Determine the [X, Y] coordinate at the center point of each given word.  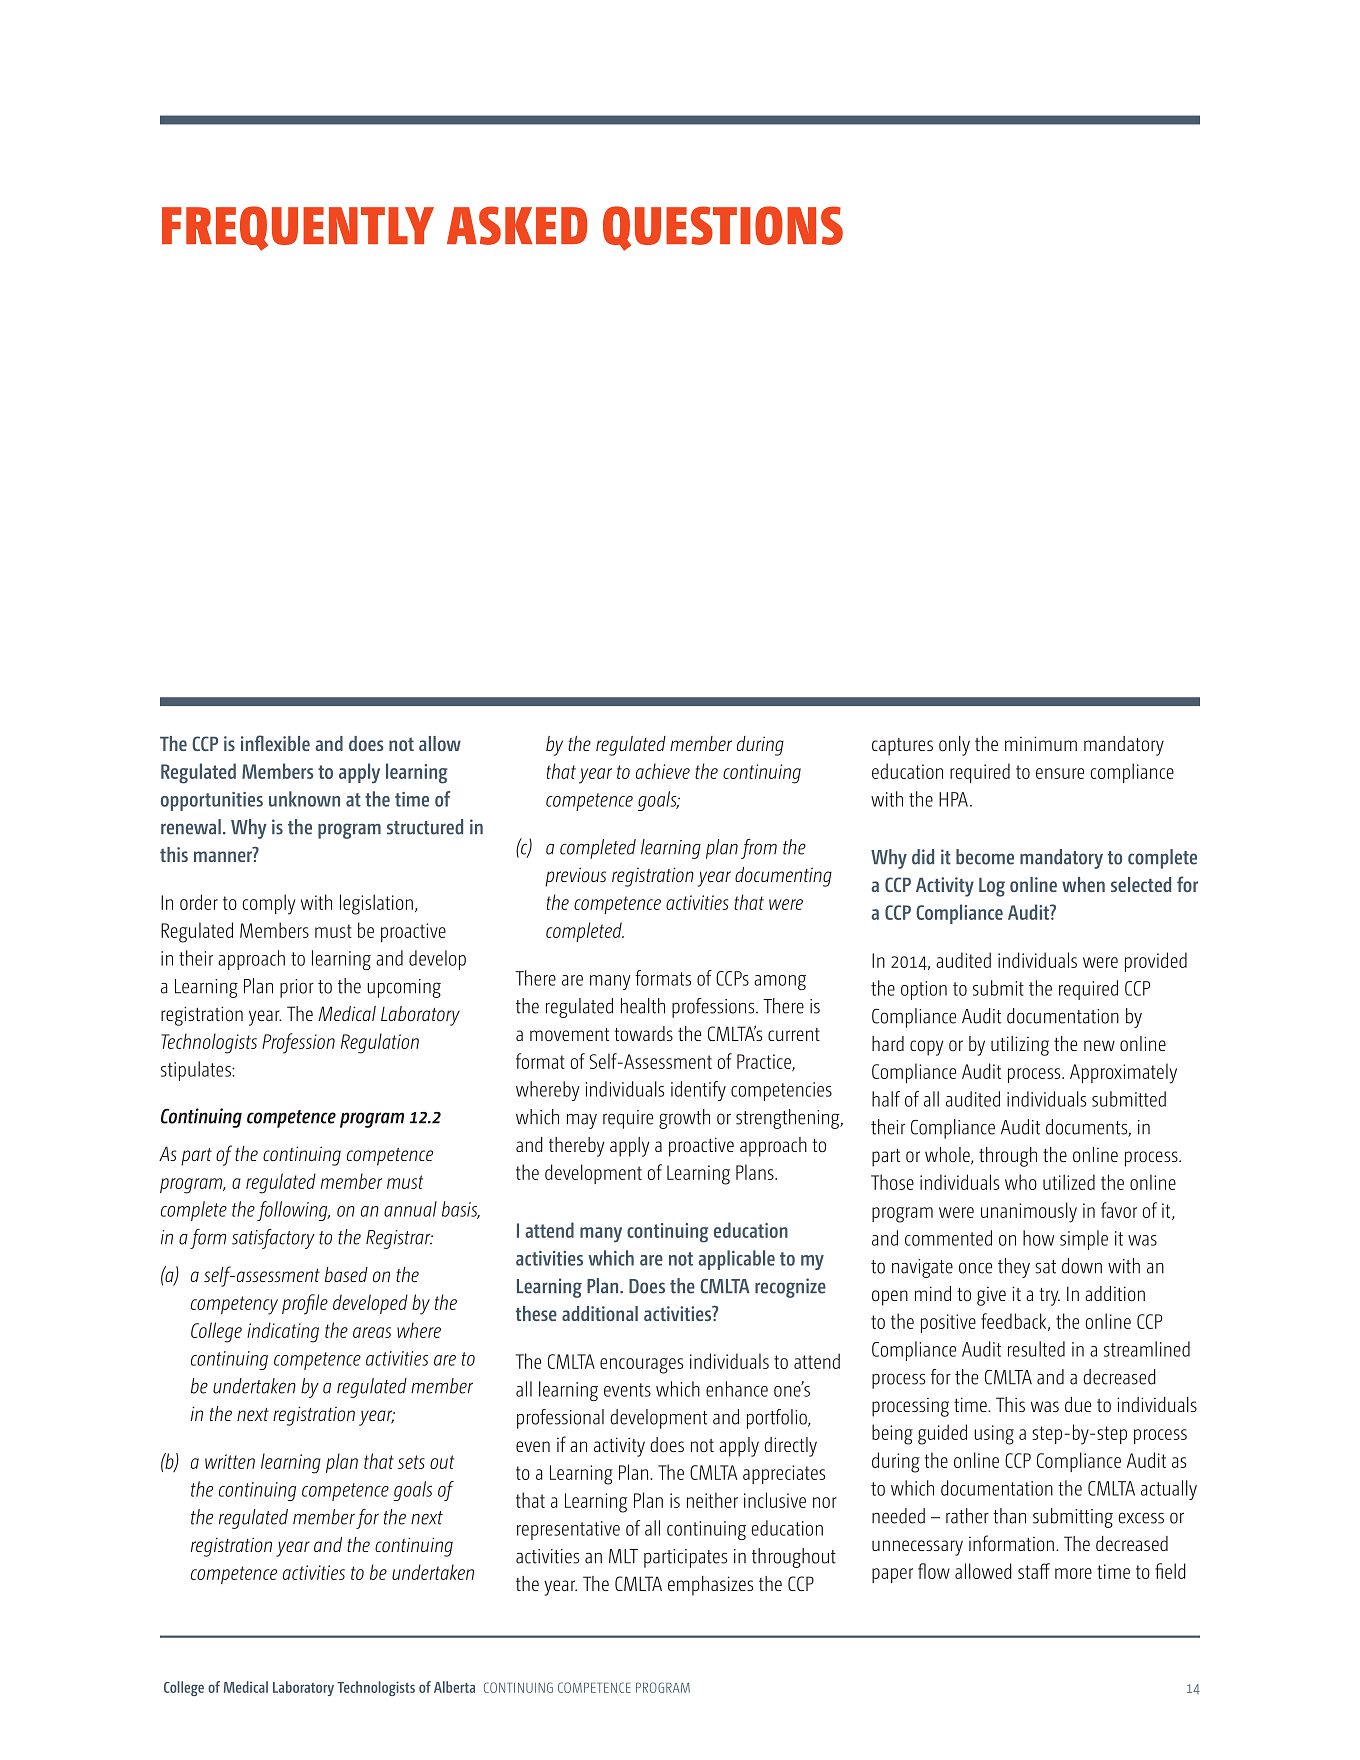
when [1083, 884]
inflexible [275, 743]
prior [297, 988]
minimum [1041, 743]
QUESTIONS [723, 228]
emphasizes [710, 1586]
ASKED [517, 225]
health [643, 1006]
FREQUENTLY [298, 228]
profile [305, 1304]
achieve [663, 771]
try [1049, 1297]
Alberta [454, 1687]
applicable [736, 1260]
